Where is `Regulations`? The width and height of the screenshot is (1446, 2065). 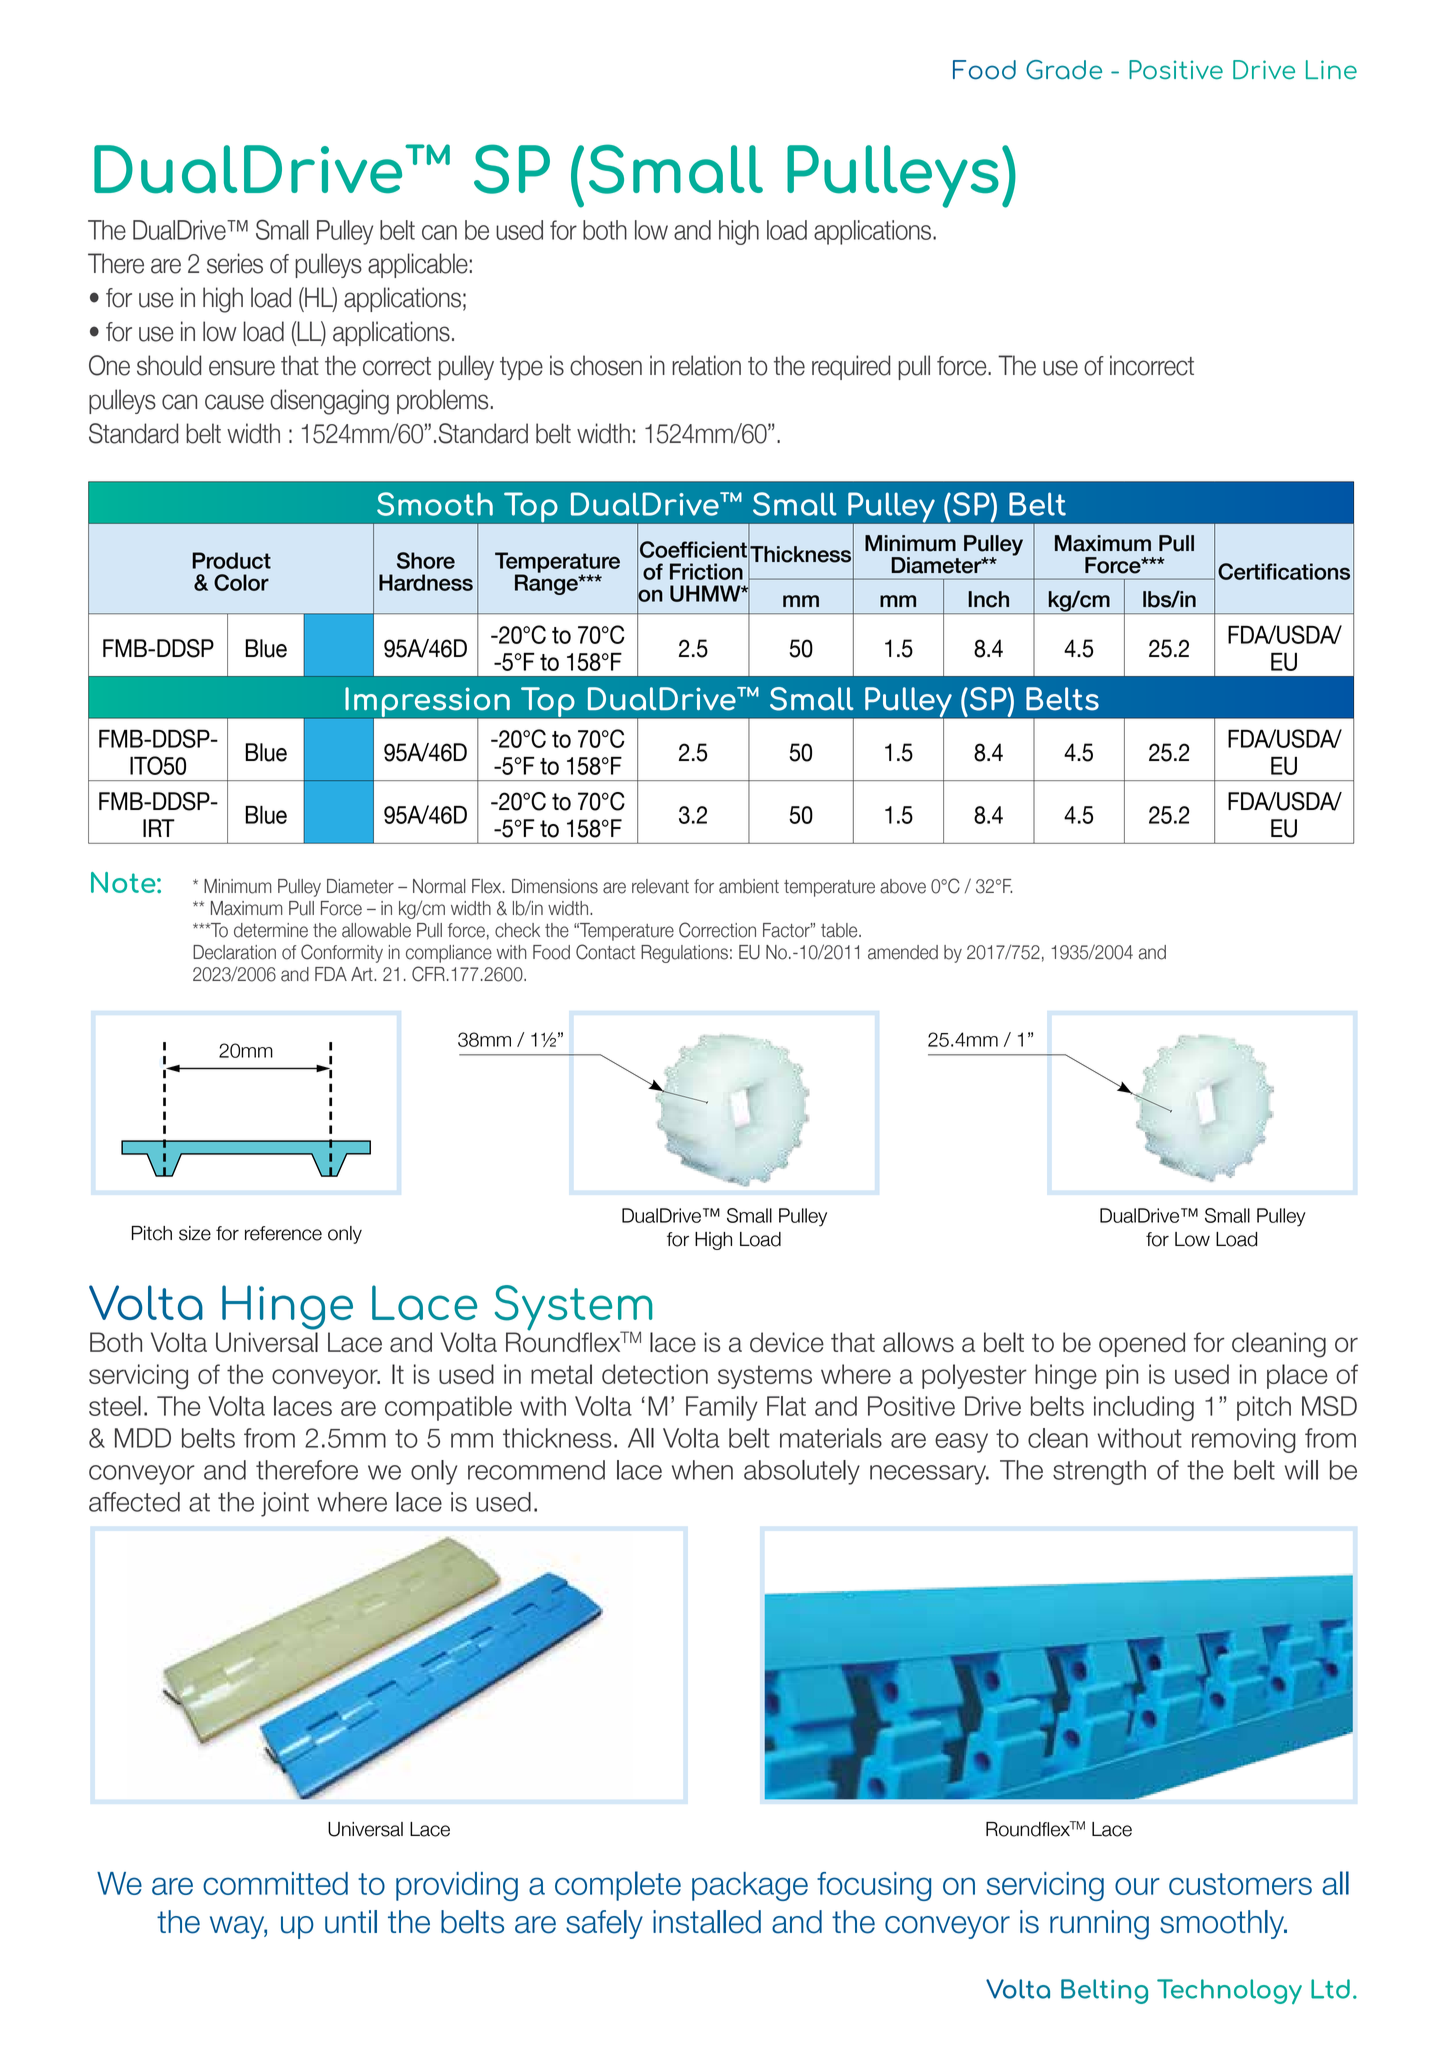
Regulations is located at coordinates (684, 954).
